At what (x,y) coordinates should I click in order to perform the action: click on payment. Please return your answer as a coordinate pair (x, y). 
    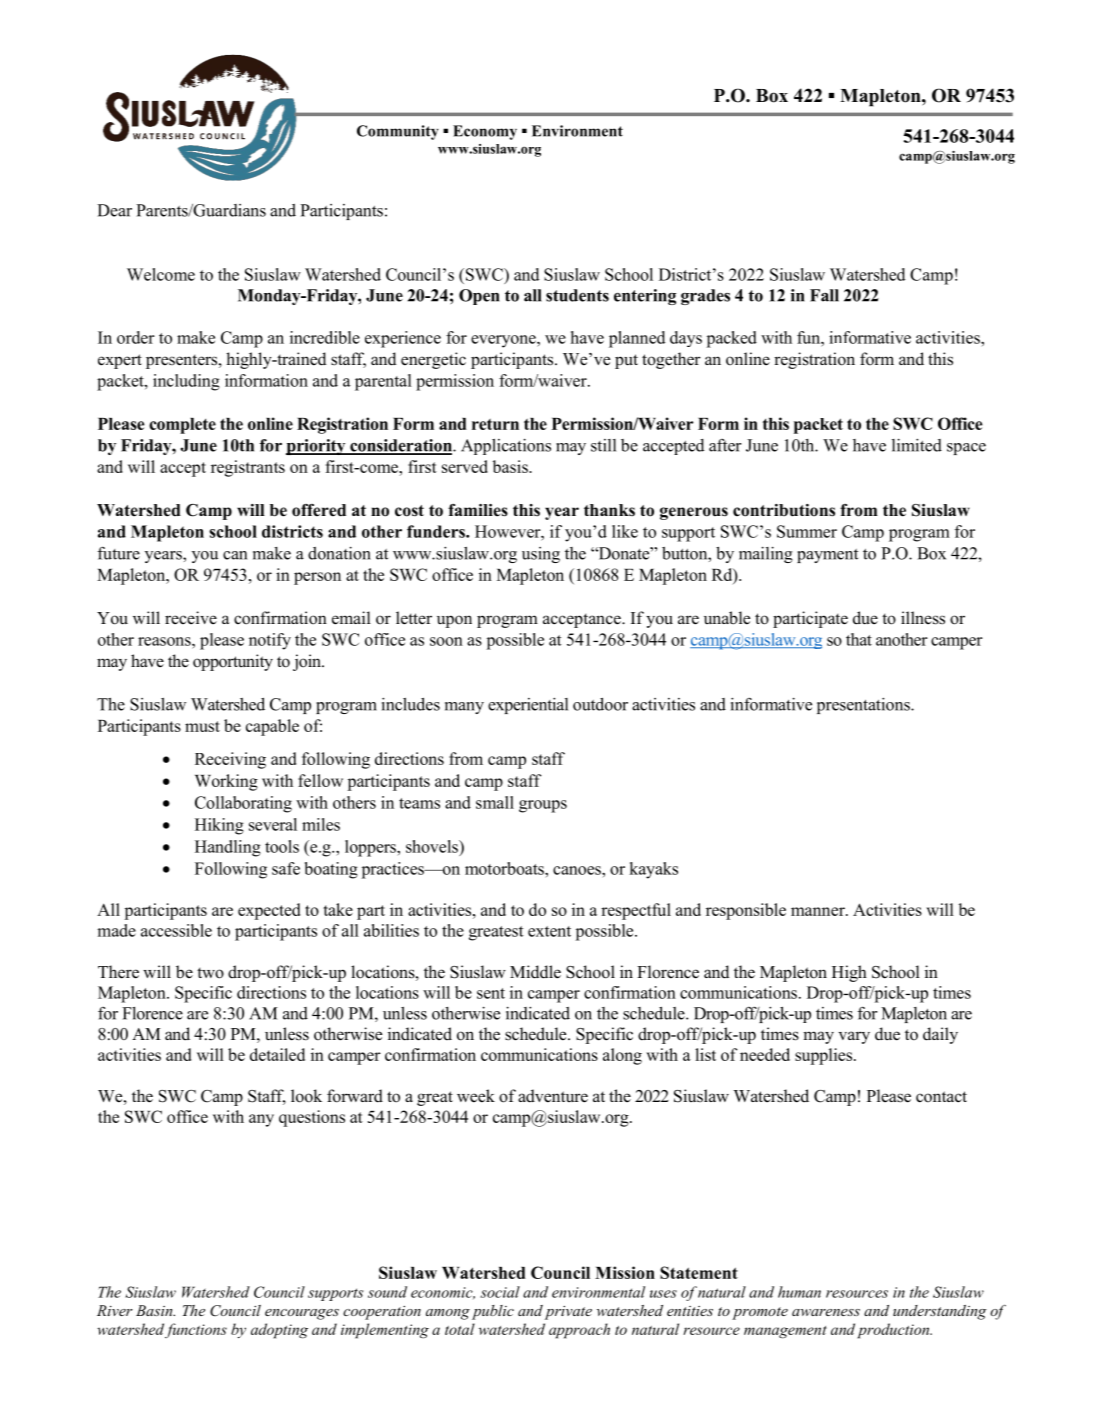
    Looking at the image, I should click on (827, 556).
